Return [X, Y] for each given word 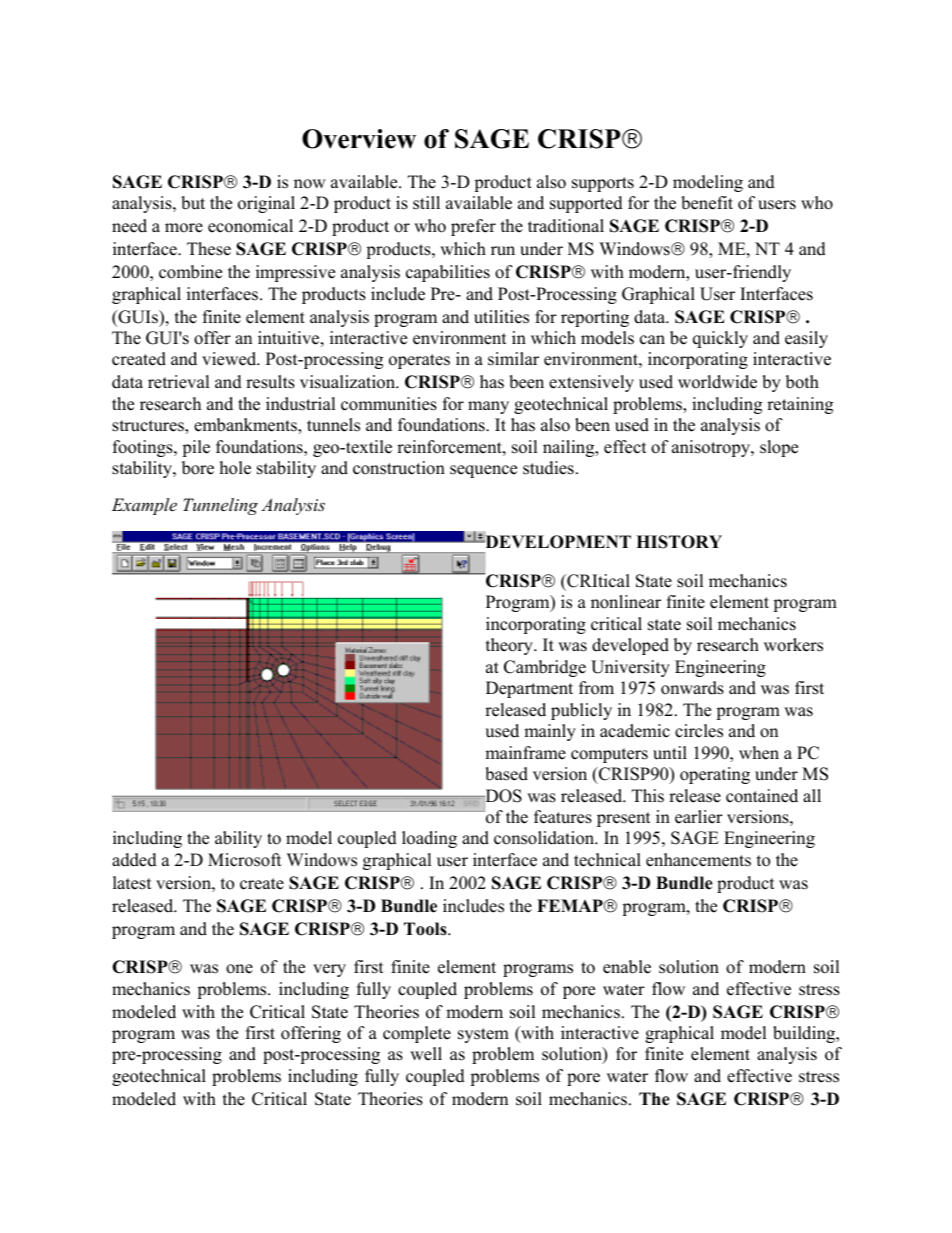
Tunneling [220, 506]
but [193, 203]
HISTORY [679, 542]
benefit [707, 203]
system [483, 1035]
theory [510, 646]
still [426, 203]
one [239, 969]
